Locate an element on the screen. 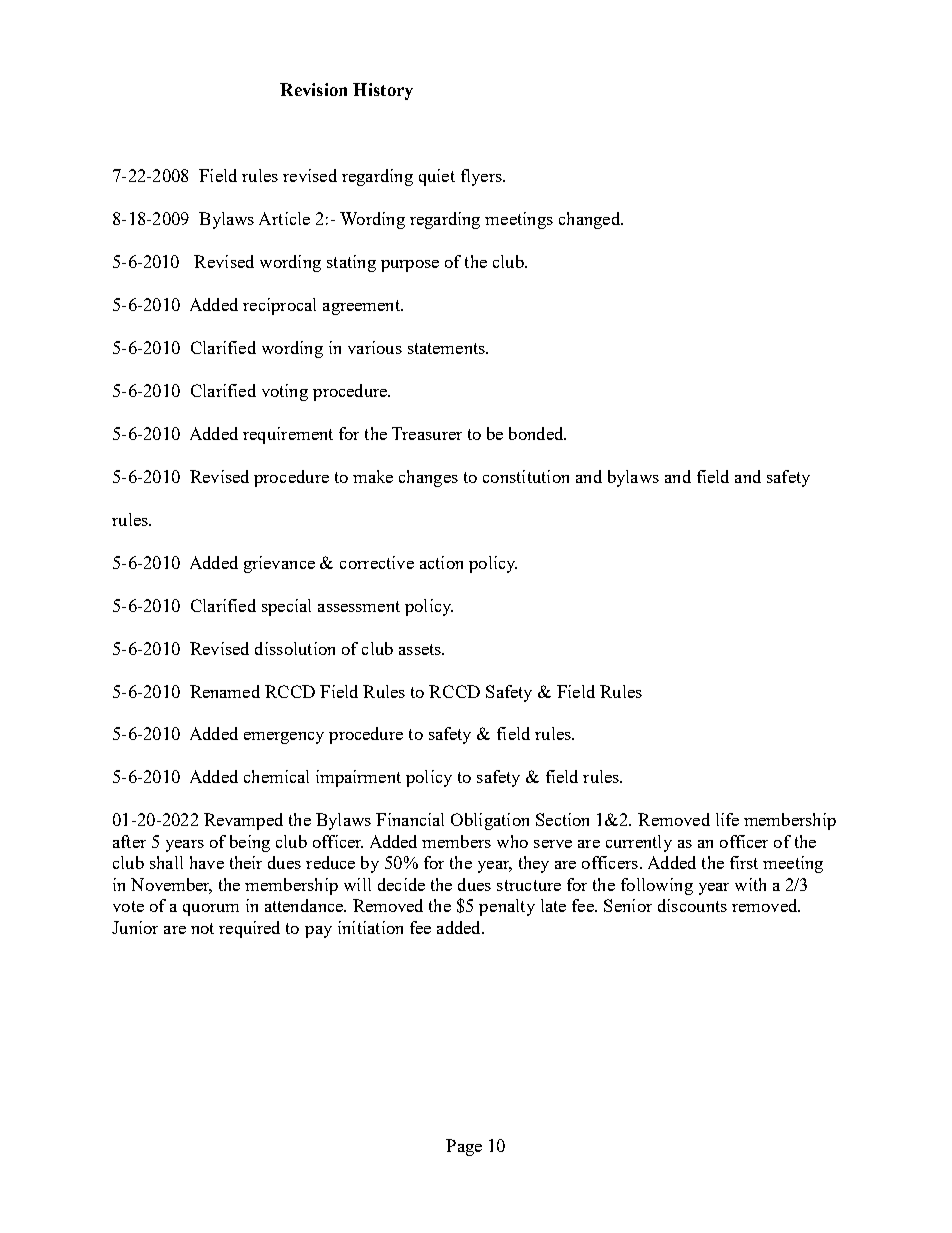 The image size is (952, 1233). requirement is located at coordinates (288, 435).
